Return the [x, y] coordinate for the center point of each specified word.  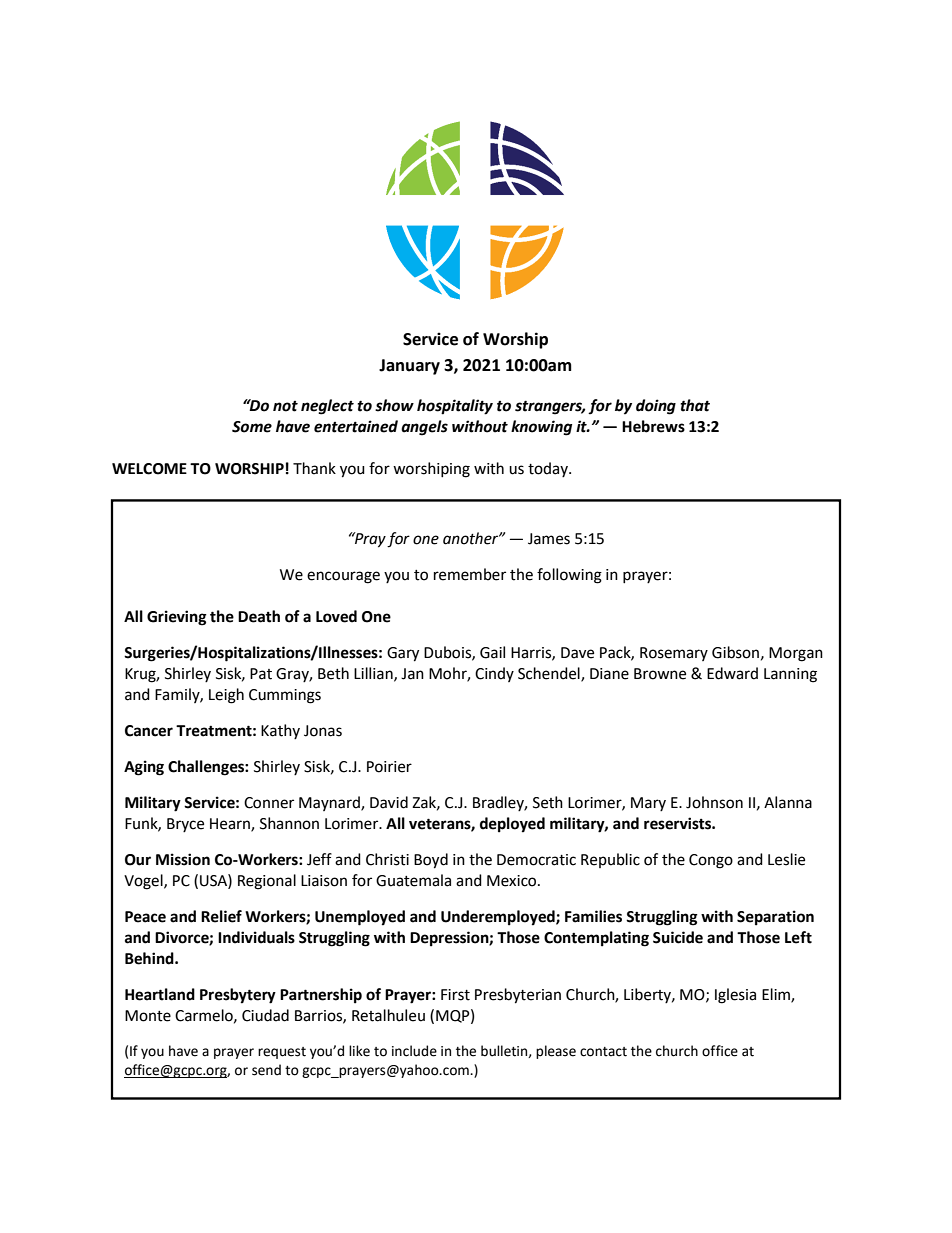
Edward [732, 673]
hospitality [455, 407]
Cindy [494, 674]
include [414, 1051]
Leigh [226, 696]
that [695, 405]
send [266, 1070]
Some [252, 427]
